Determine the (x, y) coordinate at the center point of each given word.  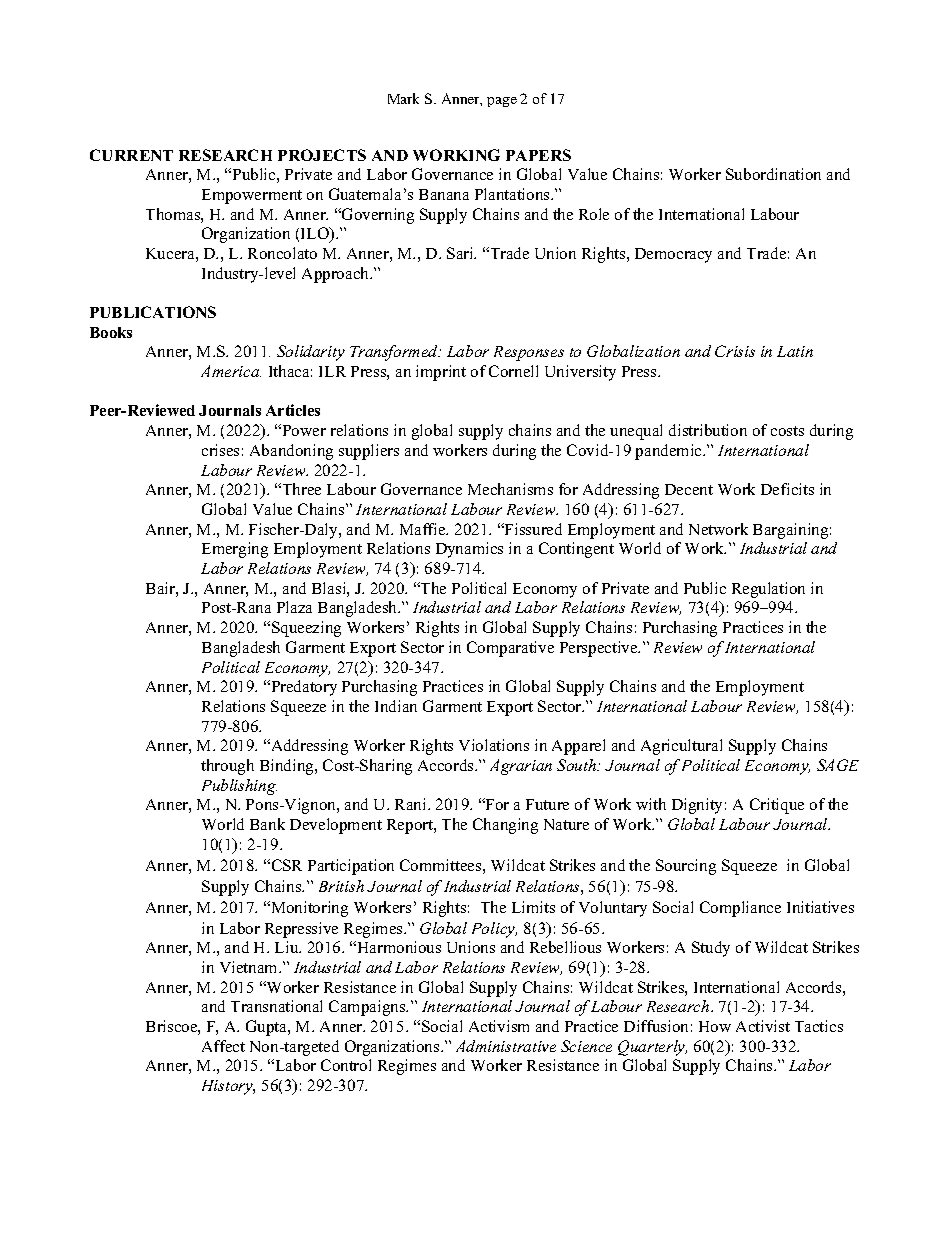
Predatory (303, 688)
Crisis (735, 351)
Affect (223, 1046)
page (502, 102)
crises (220, 450)
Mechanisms (510, 489)
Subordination (773, 174)
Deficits (787, 489)
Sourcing (686, 867)
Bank (267, 824)
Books (111, 332)
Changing (505, 826)
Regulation (768, 590)
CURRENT (131, 155)
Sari (461, 253)
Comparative (510, 649)
